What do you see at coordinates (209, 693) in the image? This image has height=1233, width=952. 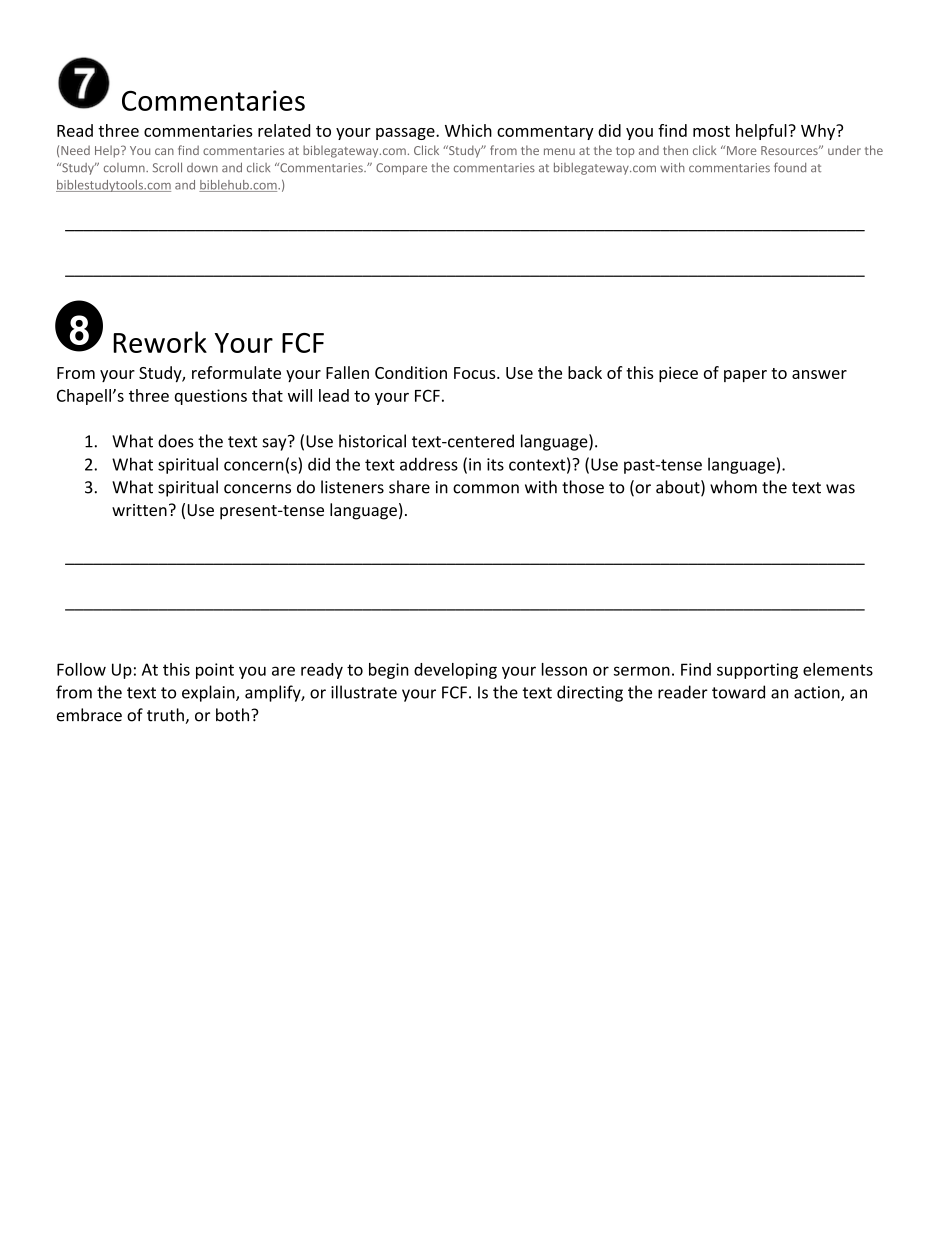 I see `explain` at bounding box center [209, 693].
